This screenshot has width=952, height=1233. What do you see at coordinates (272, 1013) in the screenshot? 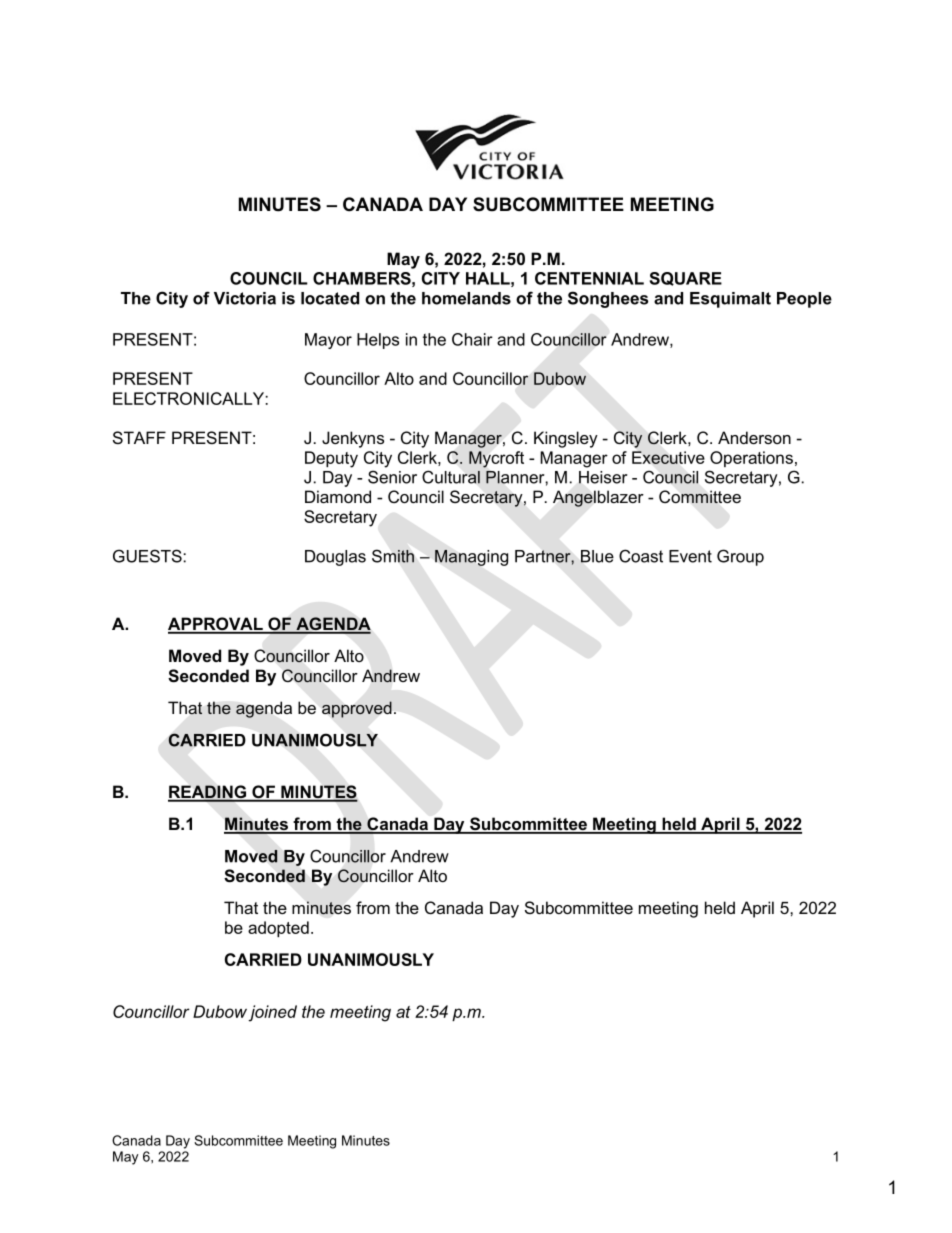
I see `joined` at bounding box center [272, 1013].
